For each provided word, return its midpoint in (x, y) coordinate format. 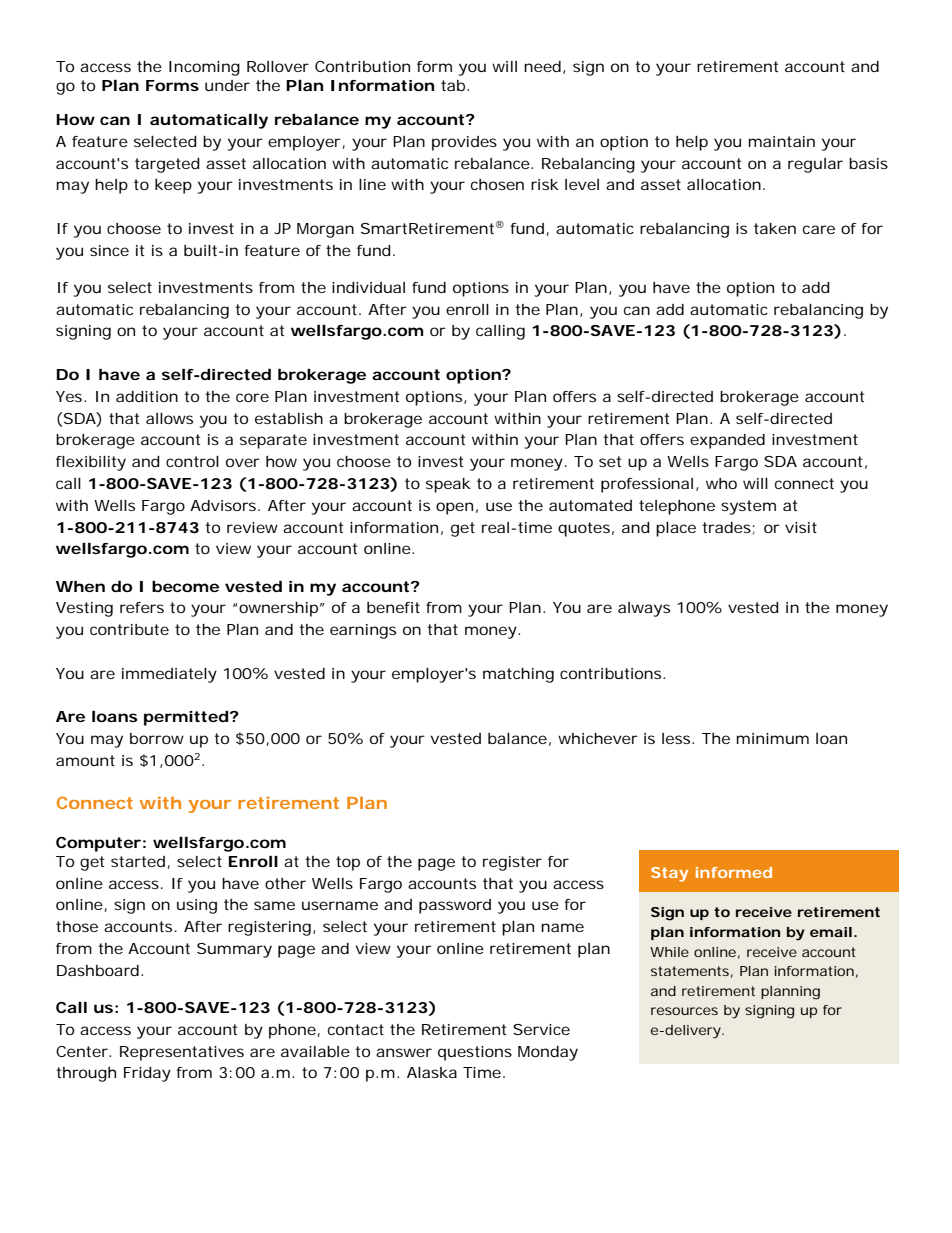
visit (801, 527)
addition (147, 396)
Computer (98, 844)
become (185, 586)
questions (475, 1053)
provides (464, 143)
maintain (782, 141)
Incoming (204, 68)
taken (775, 228)
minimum (773, 738)
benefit (393, 607)
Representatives (182, 1053)
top (348, 863)
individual (368, 287)
